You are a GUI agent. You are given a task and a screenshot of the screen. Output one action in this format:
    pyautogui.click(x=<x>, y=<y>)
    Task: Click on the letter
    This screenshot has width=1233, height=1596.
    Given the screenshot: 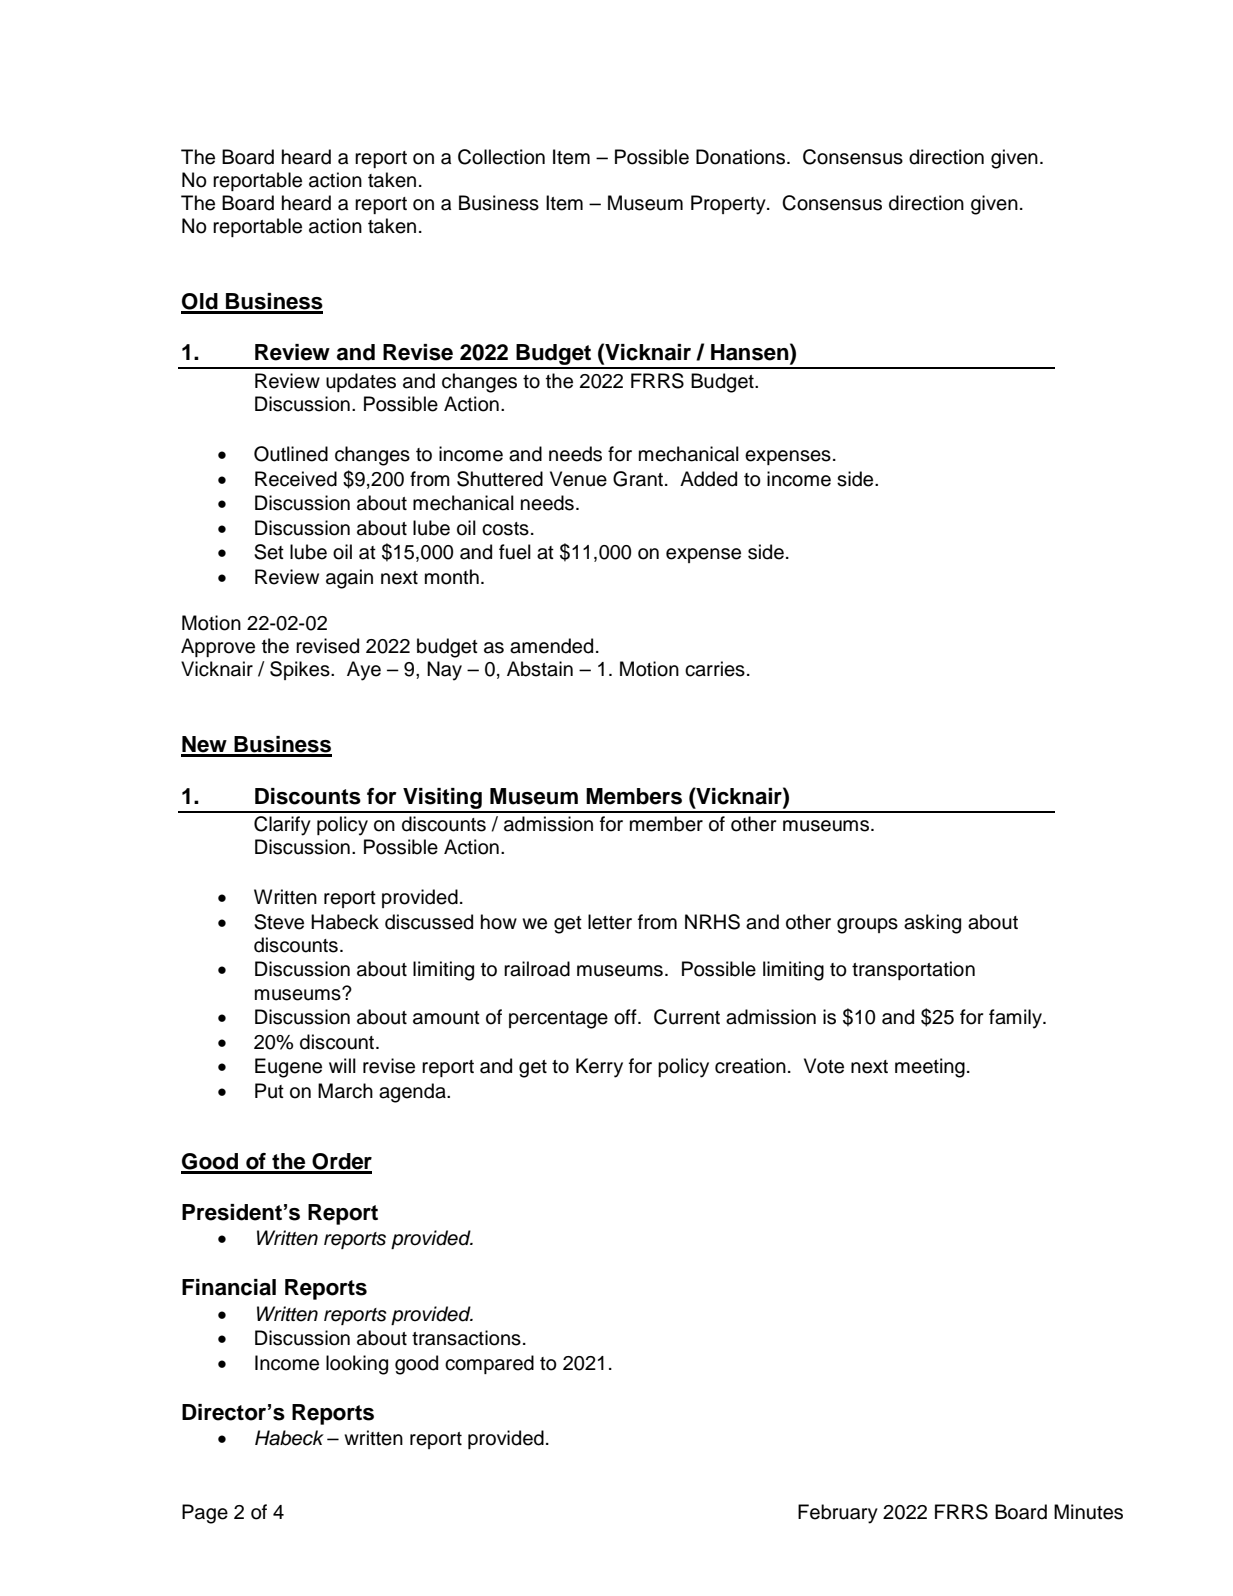 What is the action you would take?
    pyautogui.click(x=610, y=922)
